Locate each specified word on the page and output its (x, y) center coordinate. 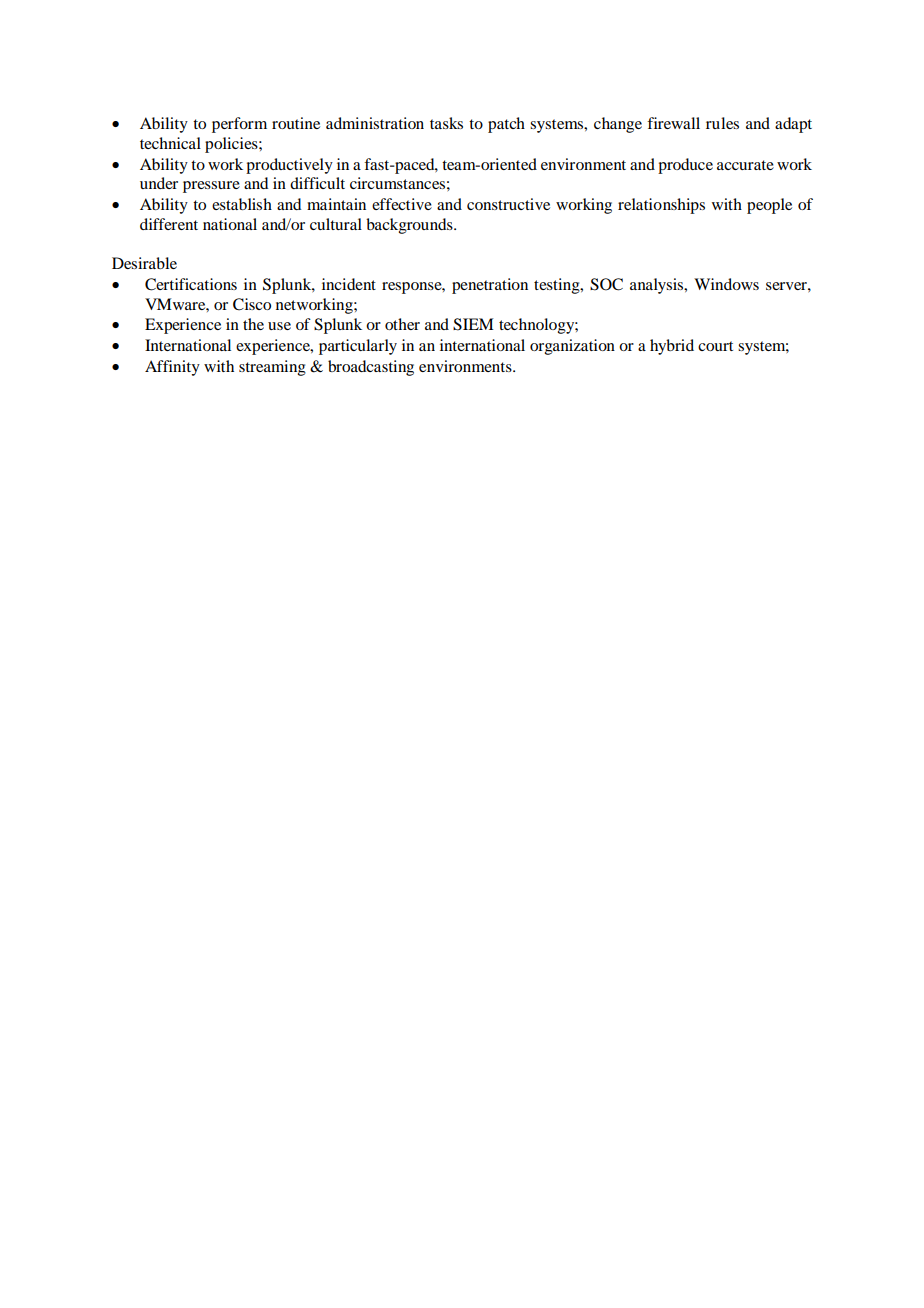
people (769, 206)
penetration (490, 286)
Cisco (252, 304)
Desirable (144, 263)
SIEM (473, 324)
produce (685, 166)
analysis (658, 286)
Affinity (172, 368)
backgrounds (410, 226)
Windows (726, 284)
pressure (211, 187)
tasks (446, 123)
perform (239, 125)
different (169, 224)
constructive (508, 204)
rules (722, 123)
